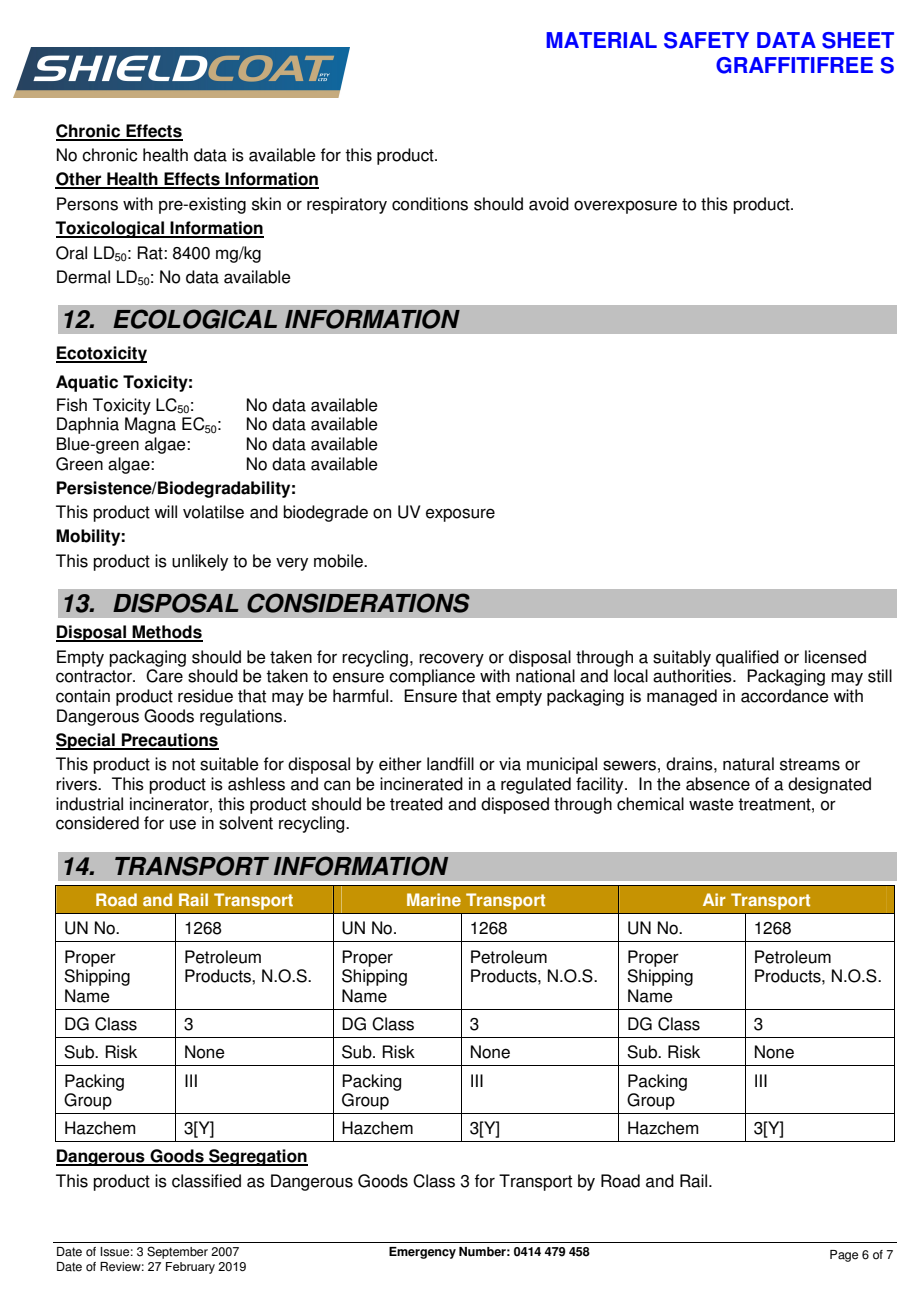  What do you see at coordinates (601, 40) in the screenshot?
I see `MATERIAL` at bounding box center [601, 40].
